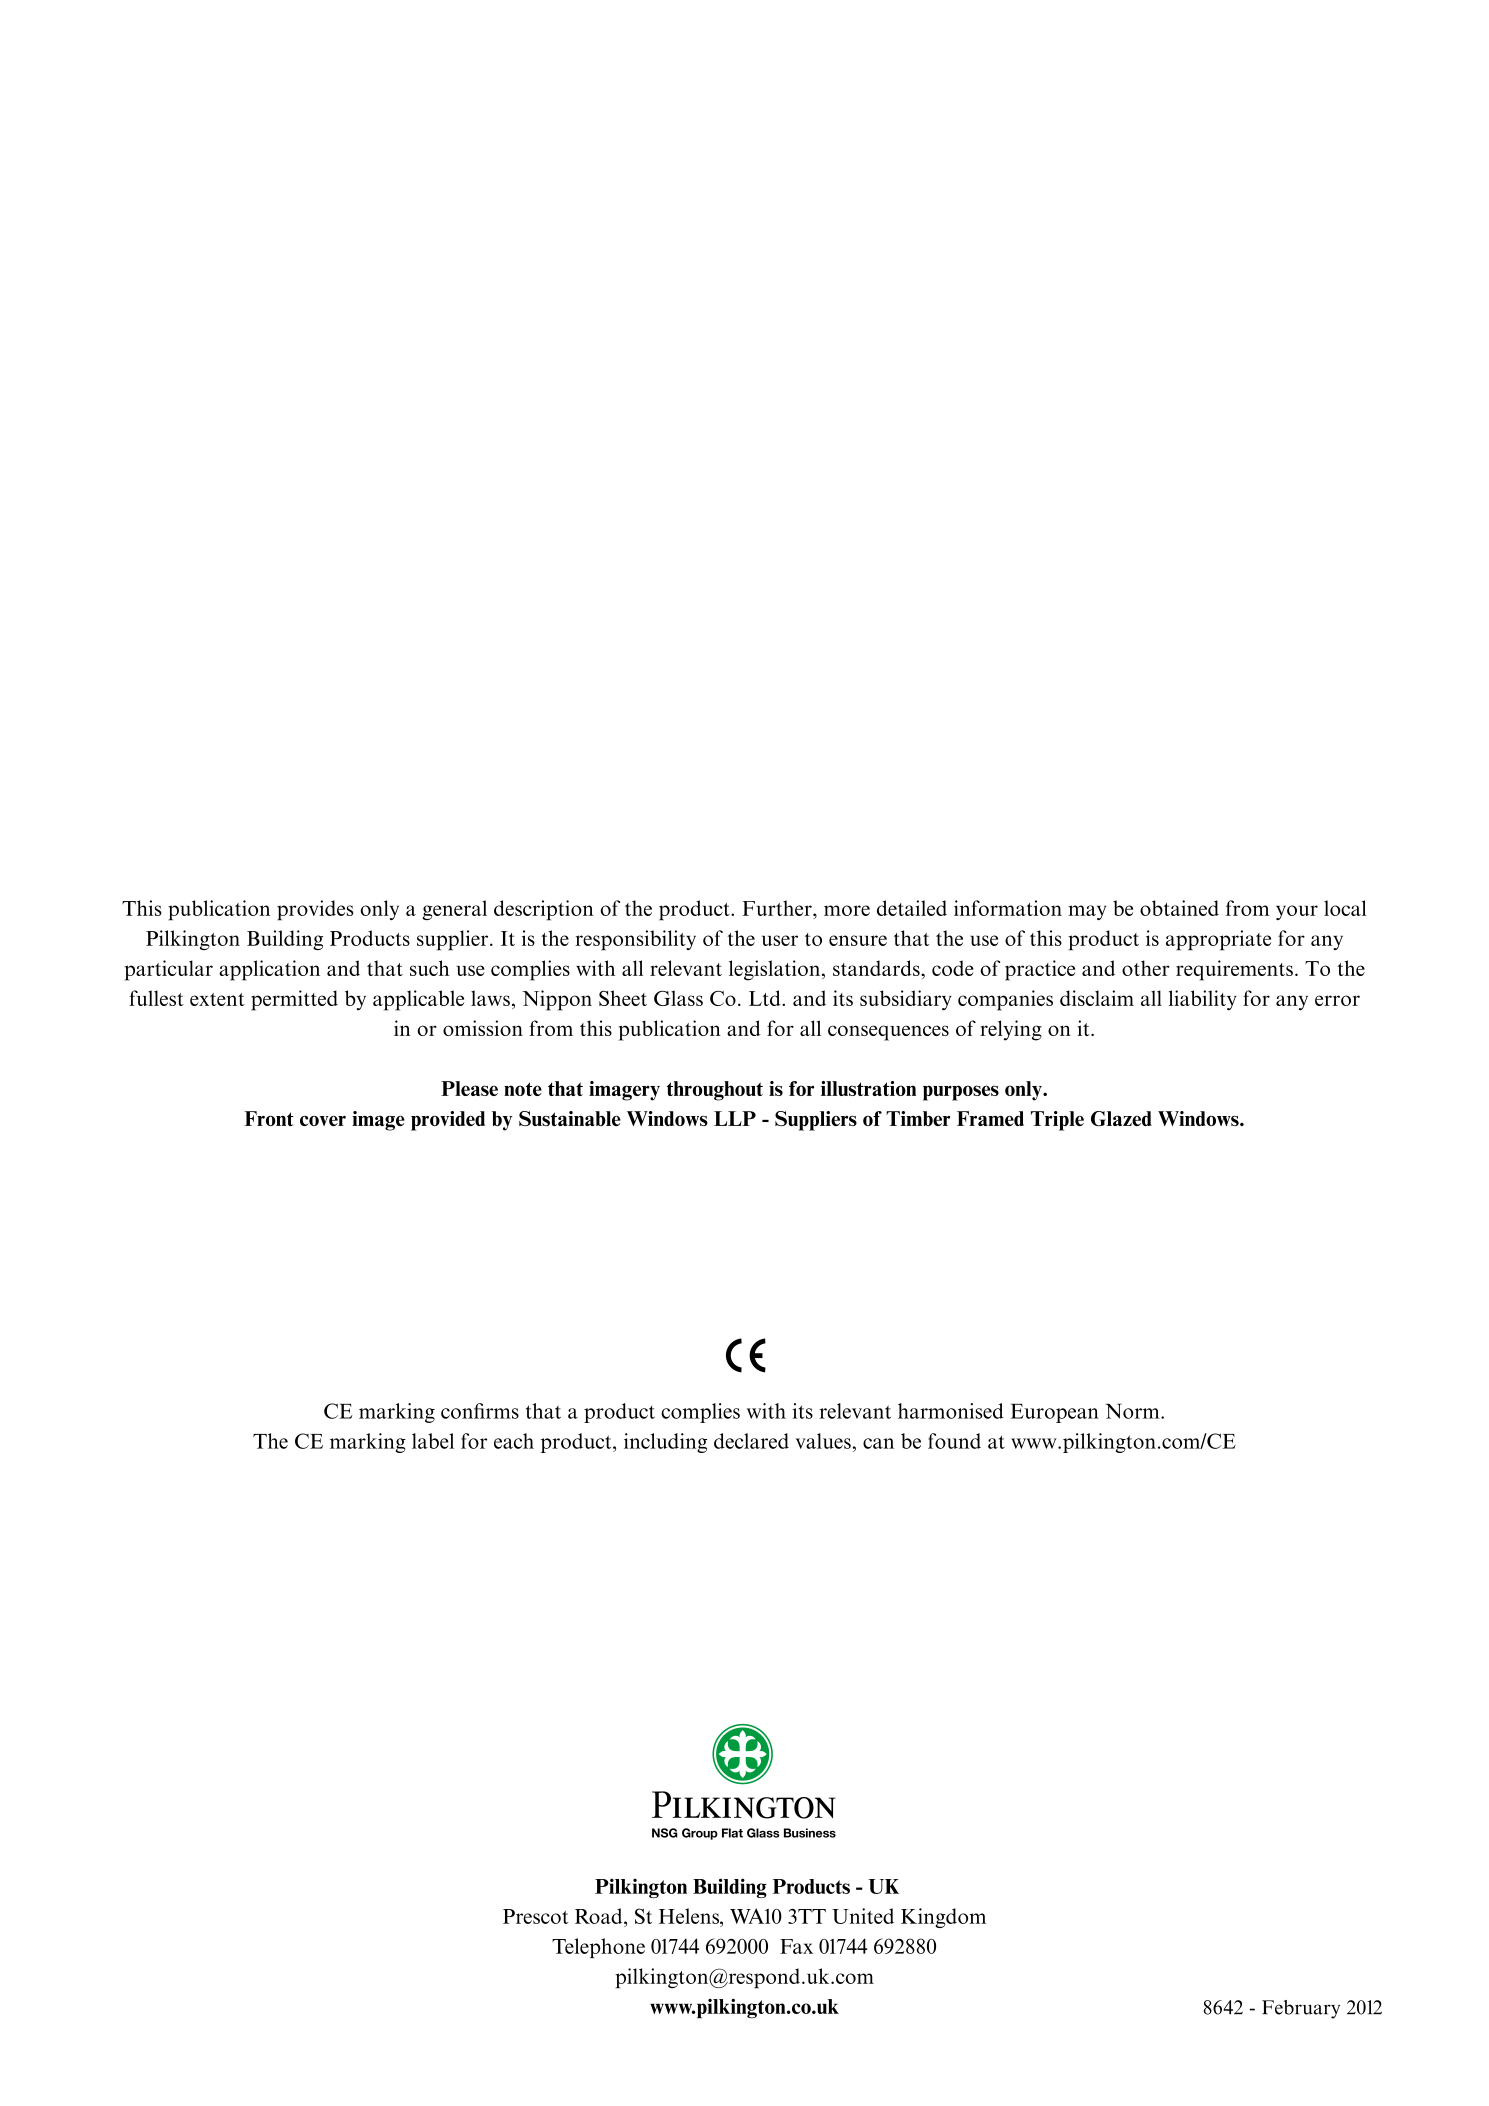 This document has width=1489, height=2106. I want to click on Prescot, so click(535, 1916).
